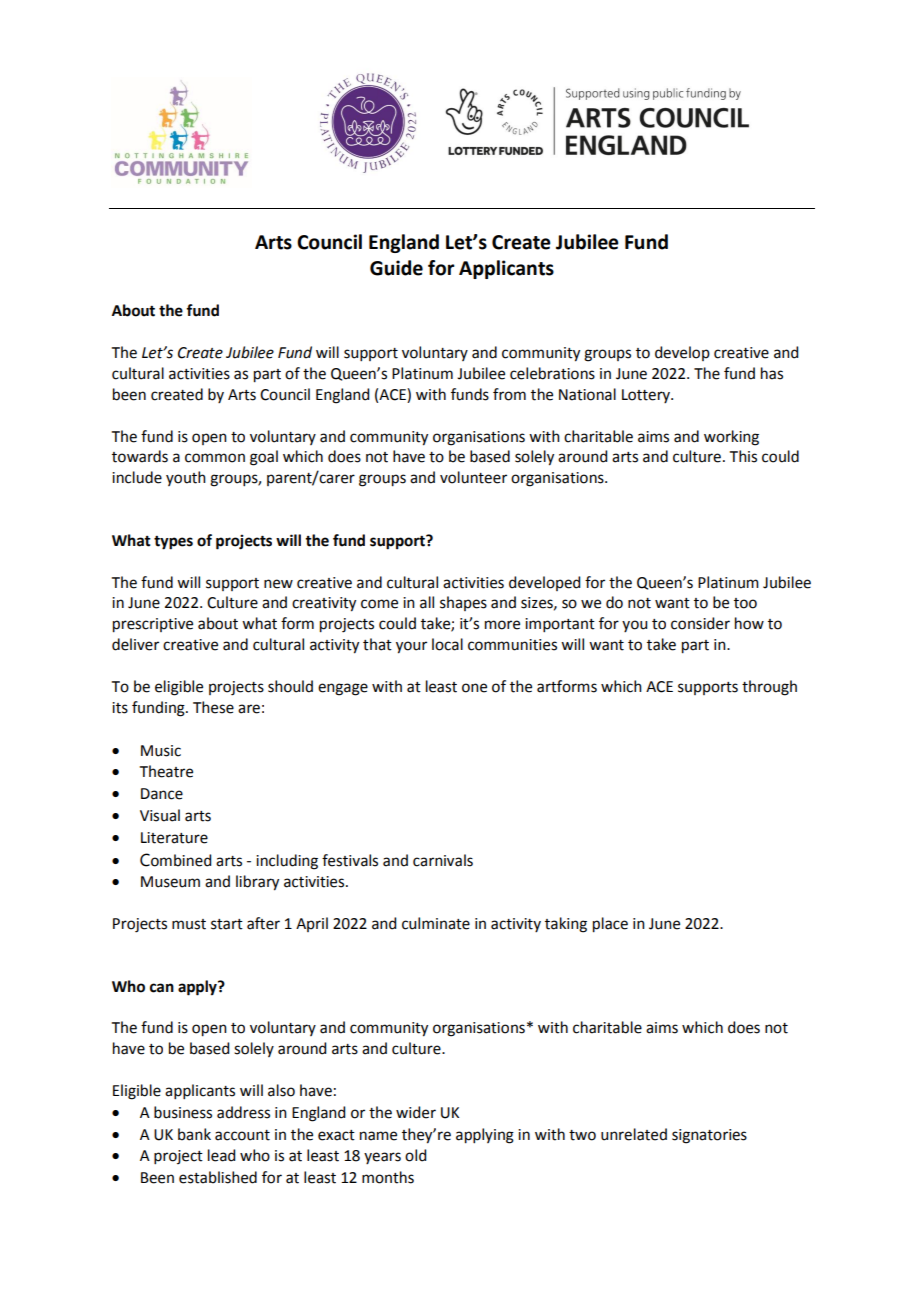 This screenshot has width=924, height=1308. I want to click on culminate, so click(436, 923).
